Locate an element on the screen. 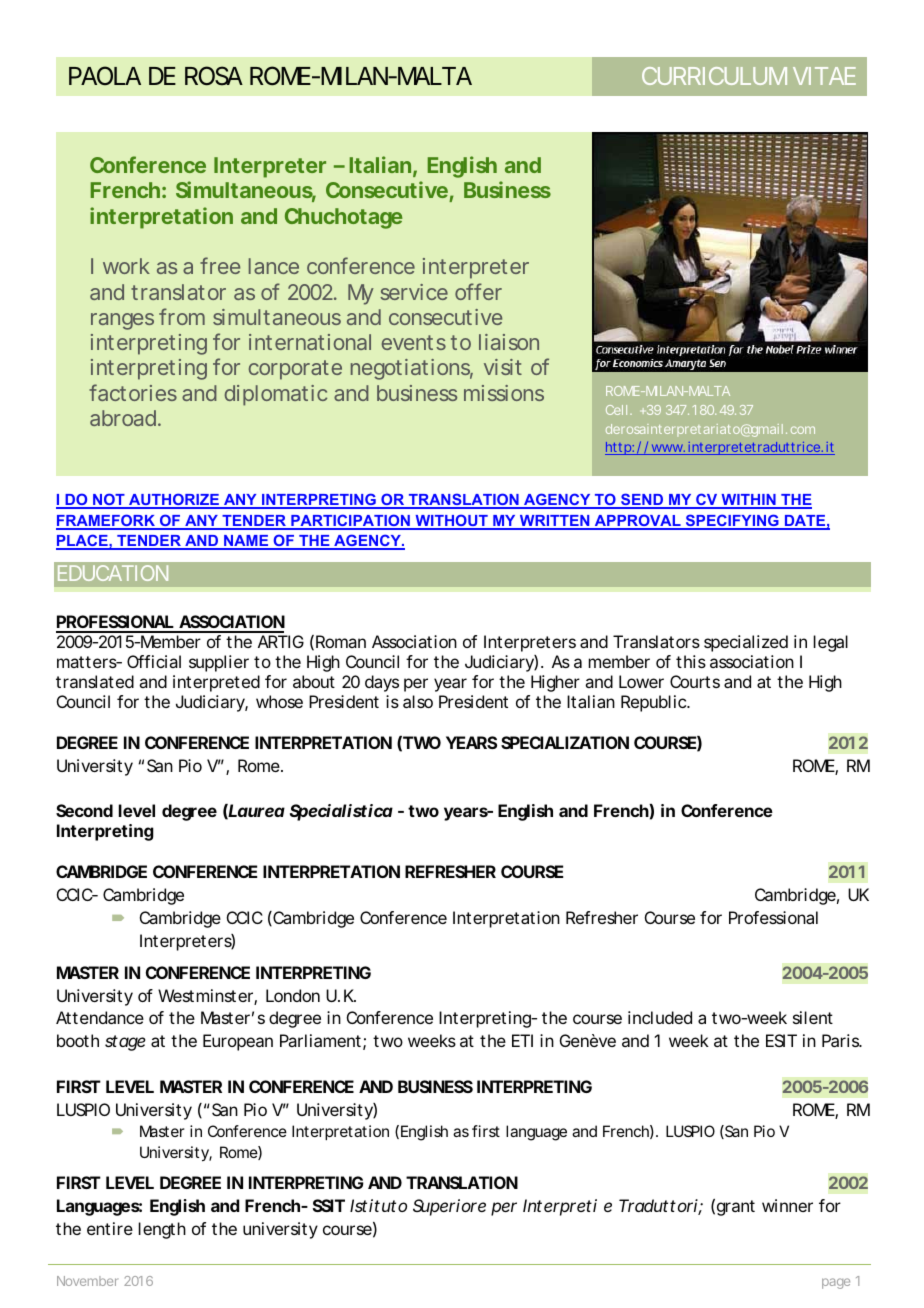  silent is located at coordinates (813, 1017).
